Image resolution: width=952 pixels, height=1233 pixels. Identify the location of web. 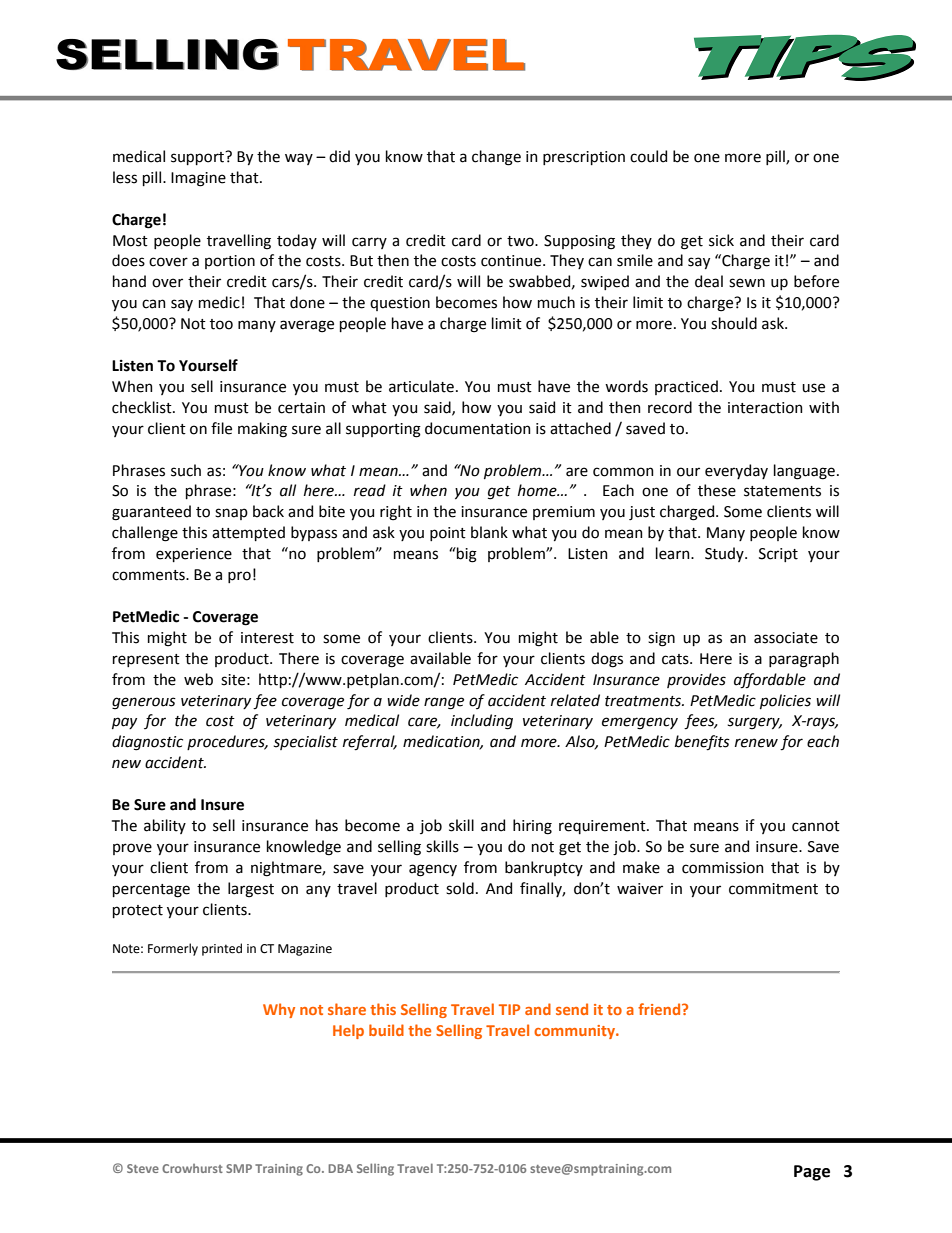
(198, 679).
